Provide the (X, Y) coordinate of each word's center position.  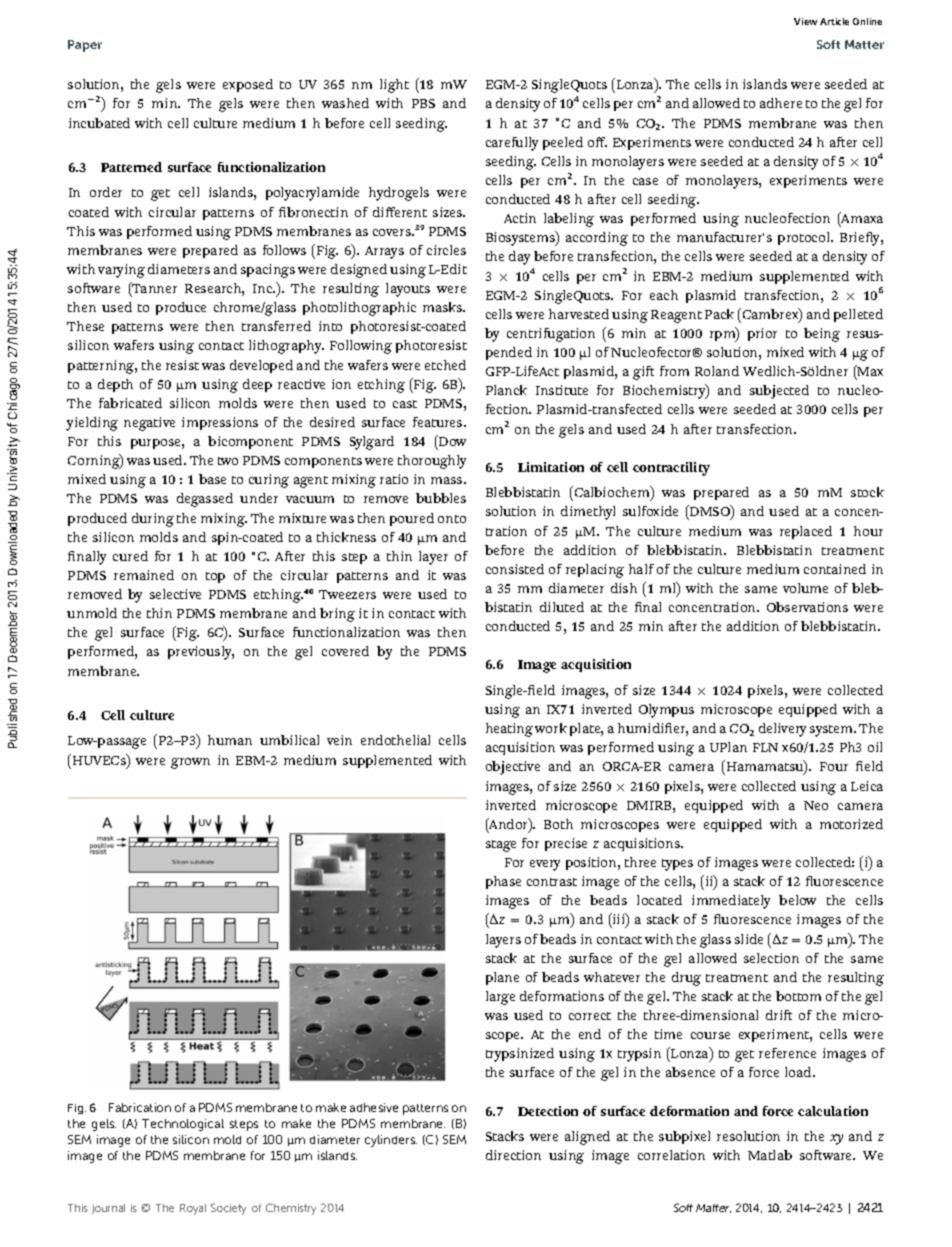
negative (149, 424)
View (805, 21)
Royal (193, 1209)
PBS (423, 103)
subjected (779, 392)
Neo (816, 805)
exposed (248, 85)
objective (513, 768)
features (439, 422)
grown (190, 763)
